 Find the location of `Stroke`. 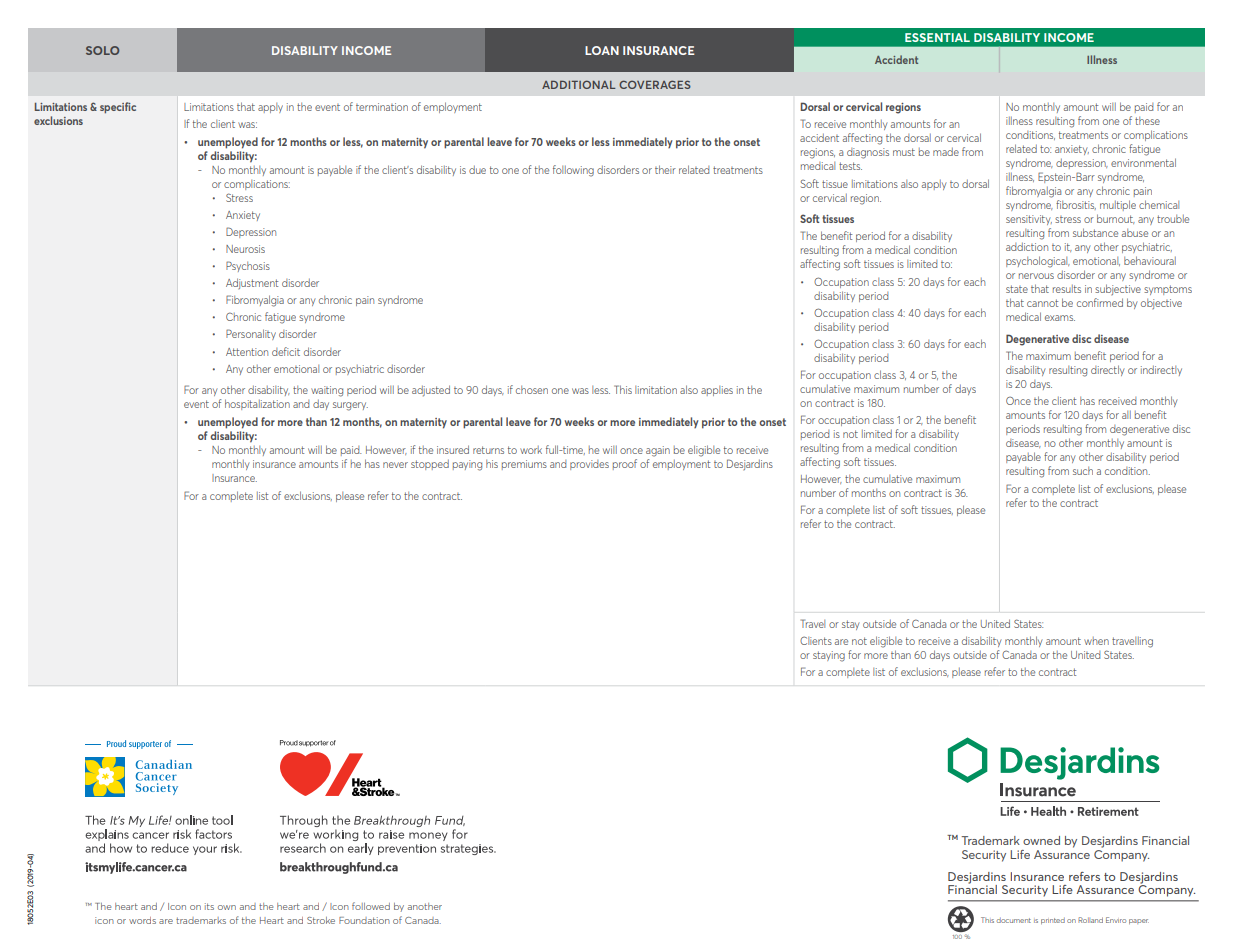

Stroke is located at coordinates (321, 920).
